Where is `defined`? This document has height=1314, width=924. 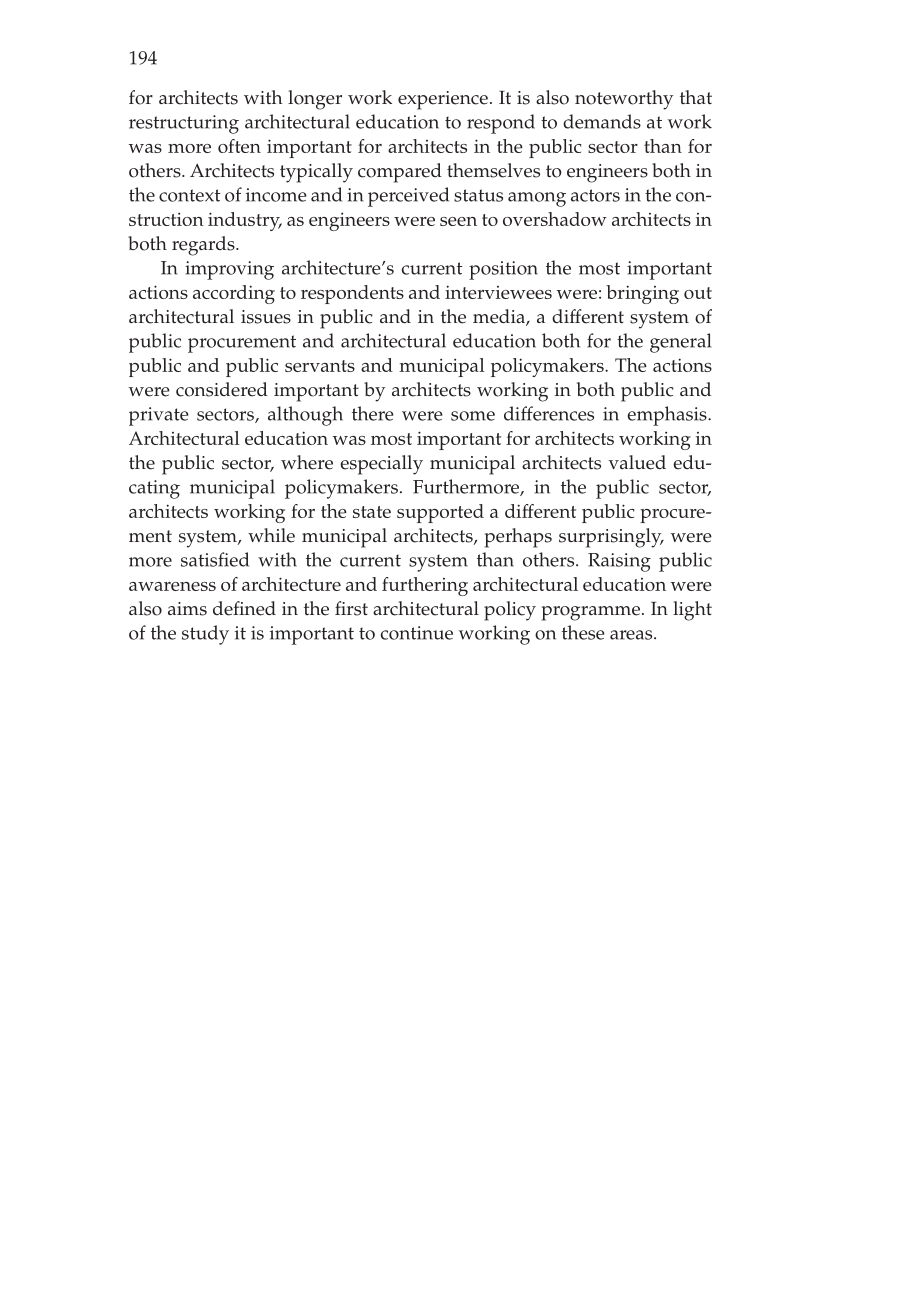 defined is located at coordinates (244, 608).
